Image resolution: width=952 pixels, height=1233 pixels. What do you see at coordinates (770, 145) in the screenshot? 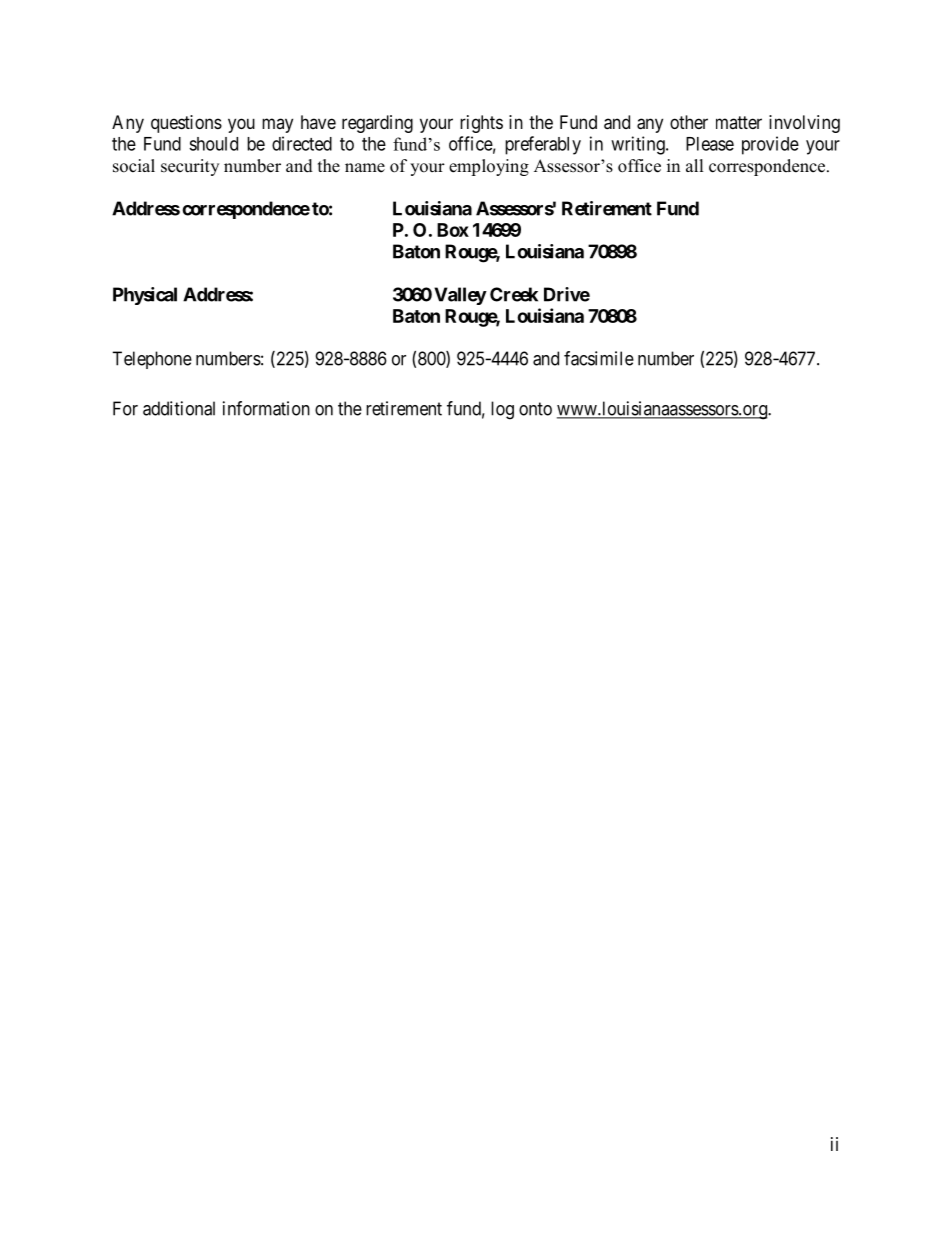
I see `provide` at bounding box center [770, 145].
